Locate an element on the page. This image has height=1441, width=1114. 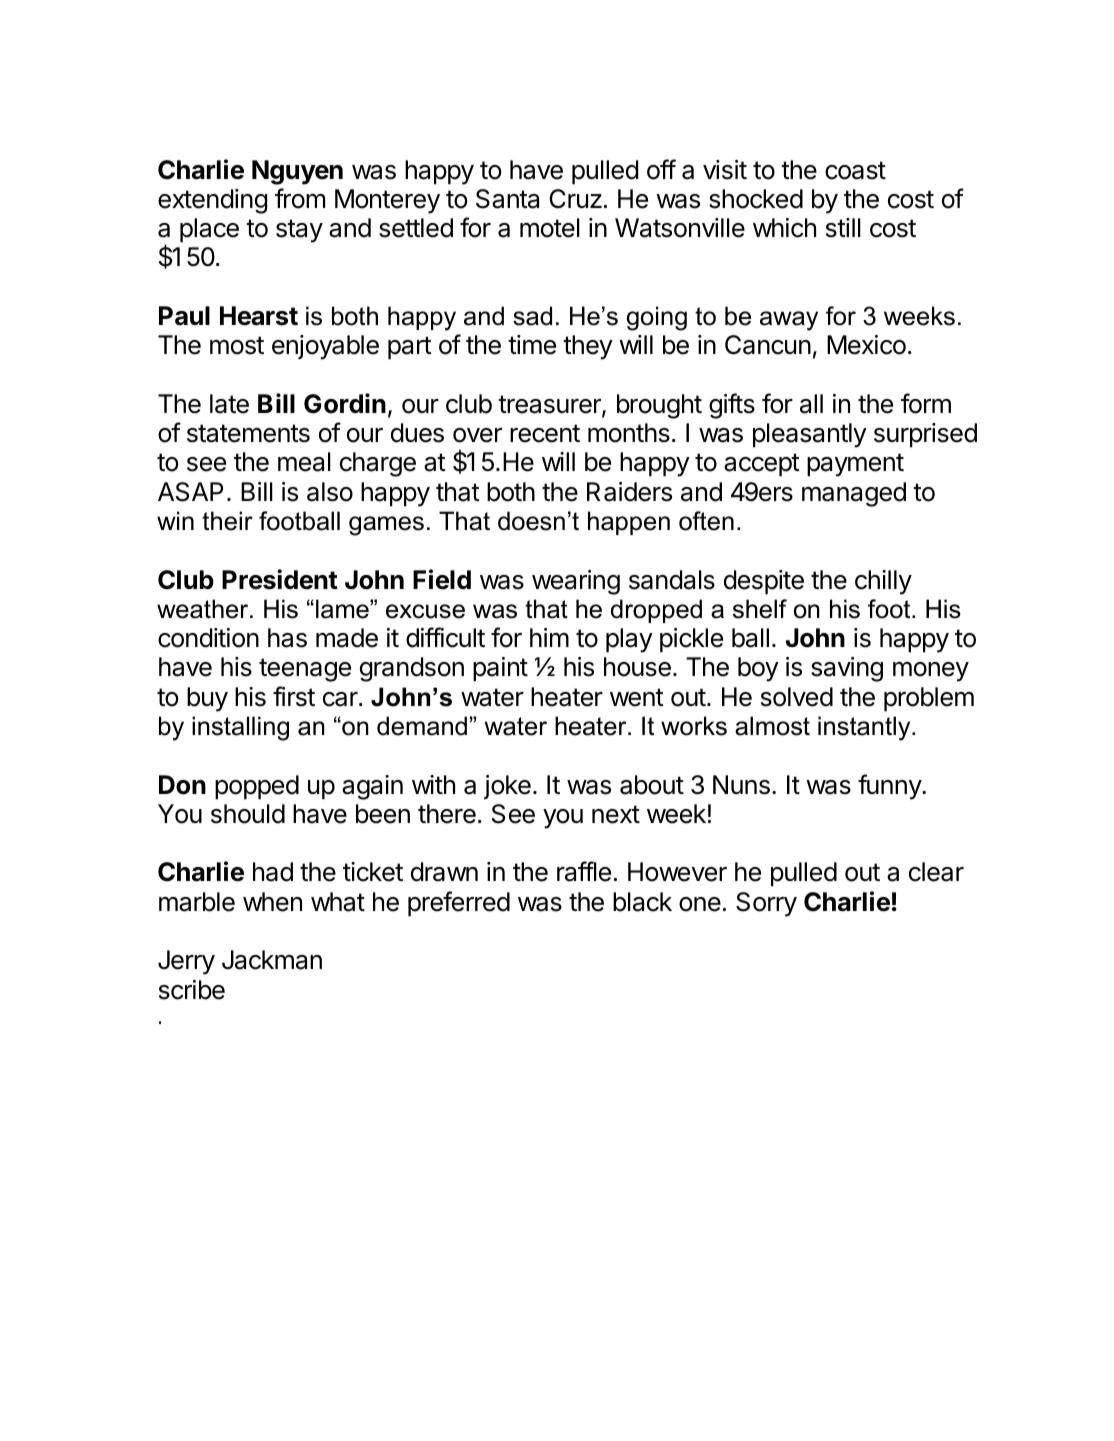
first is located at coordinates (294, 696).
